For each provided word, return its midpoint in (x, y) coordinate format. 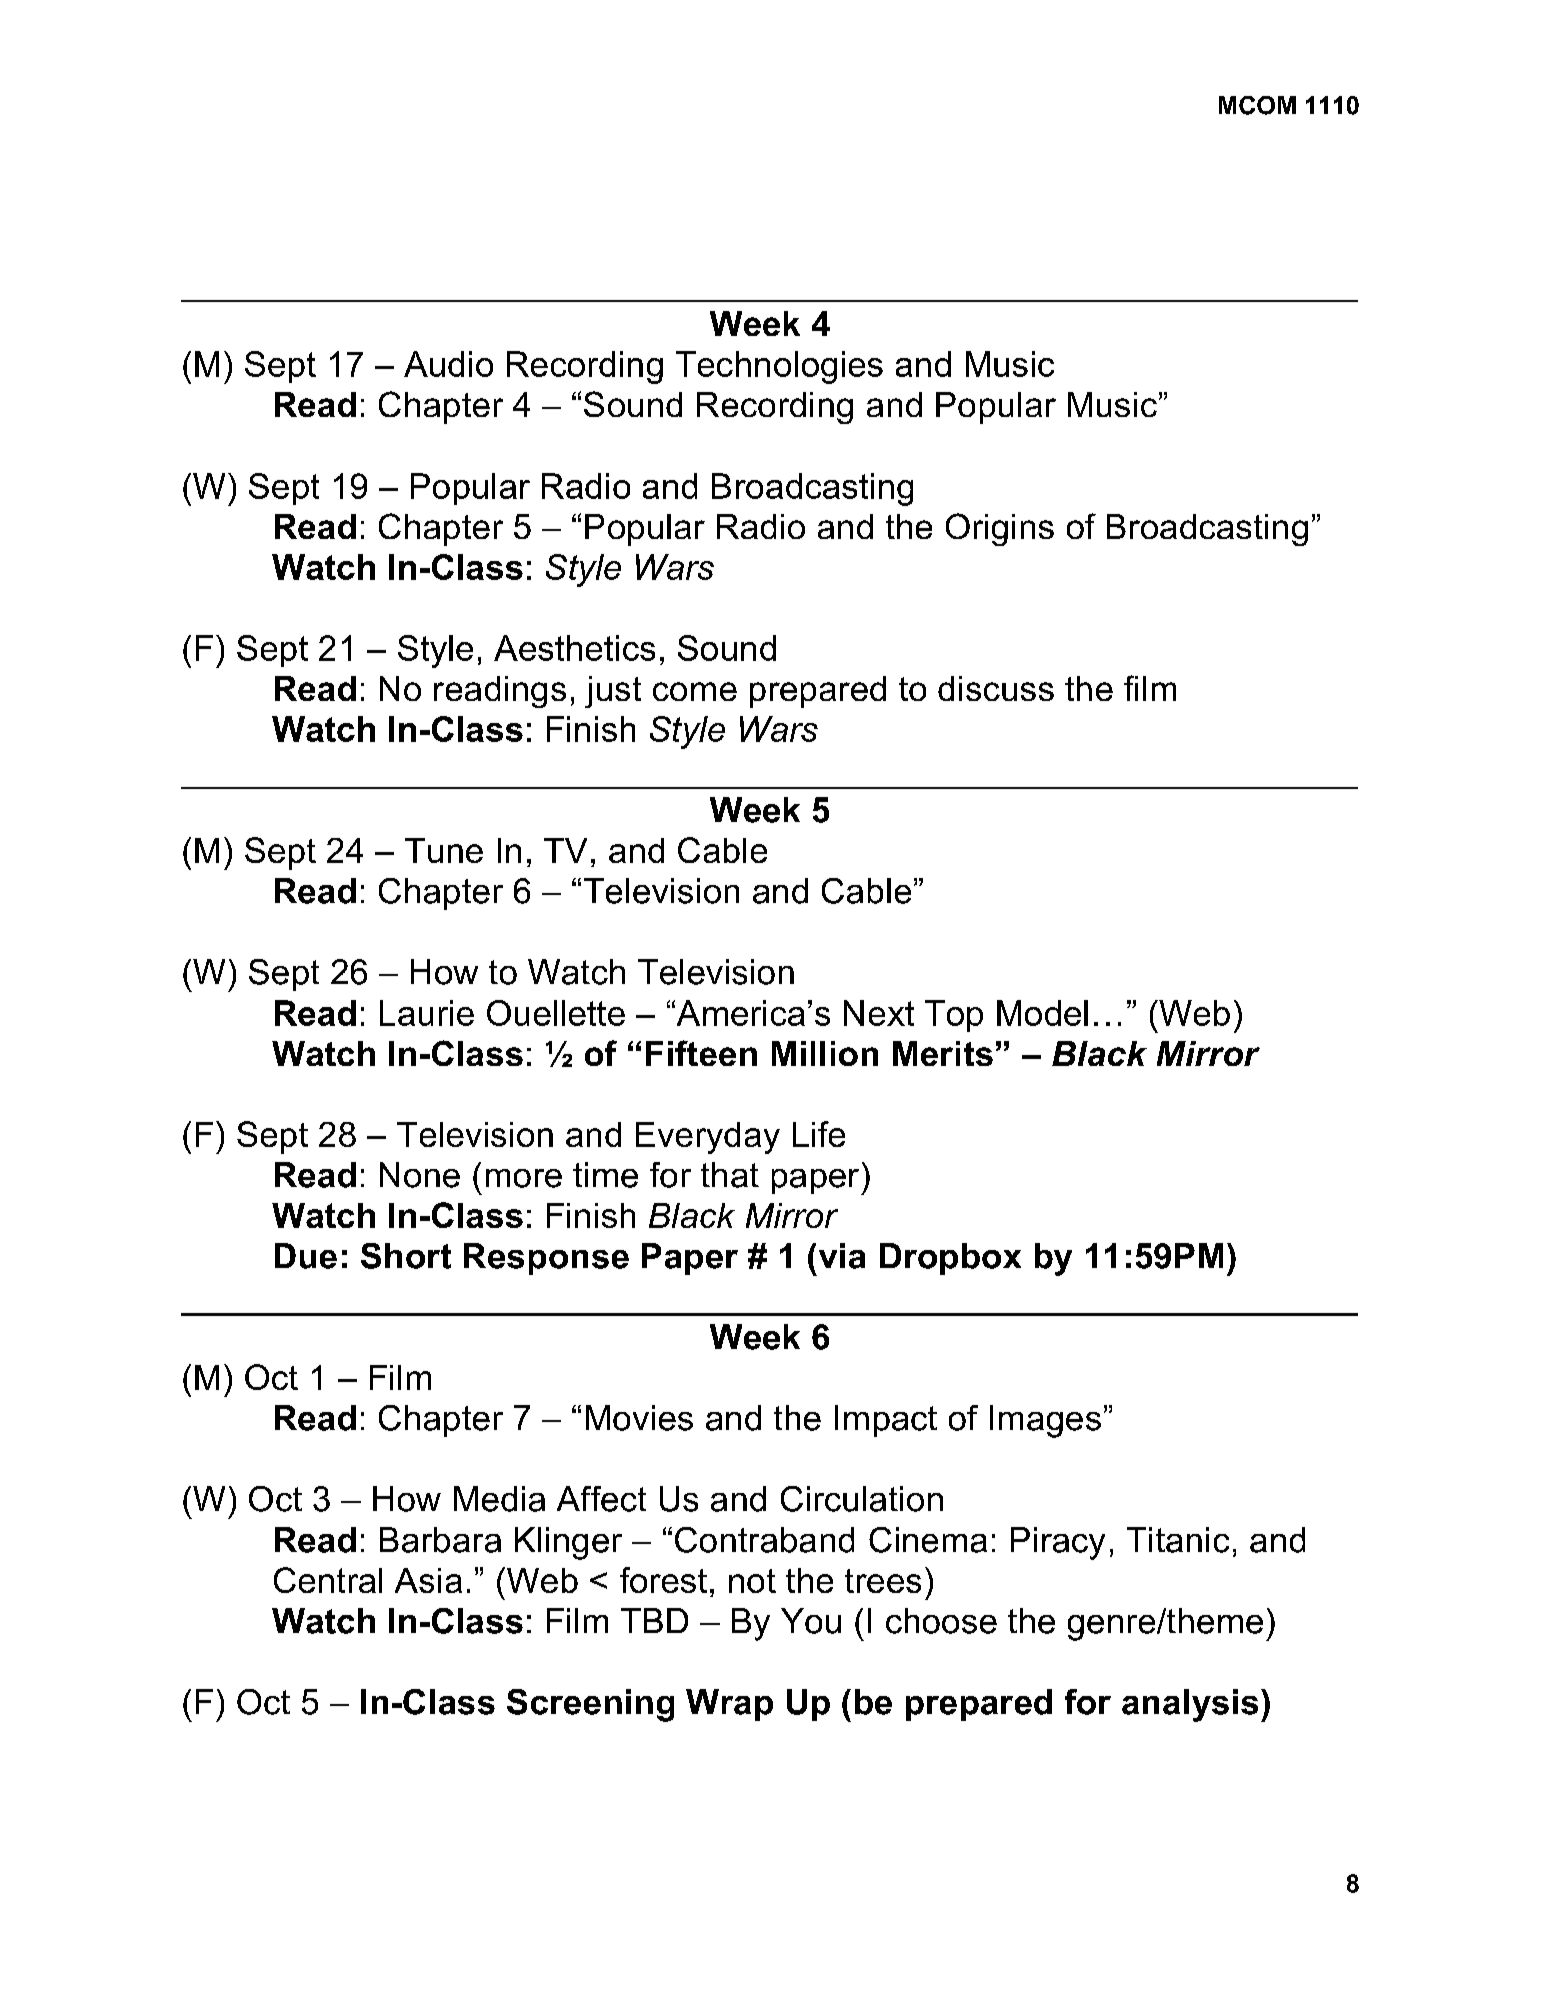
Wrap (729, 1705)
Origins (1000, 529)
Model (1042, 1013)
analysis (1190, 1705)
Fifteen (701, 1053)
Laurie (427, 1013)
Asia (428, 1580)
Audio (448, 364)
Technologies (779, 367)
